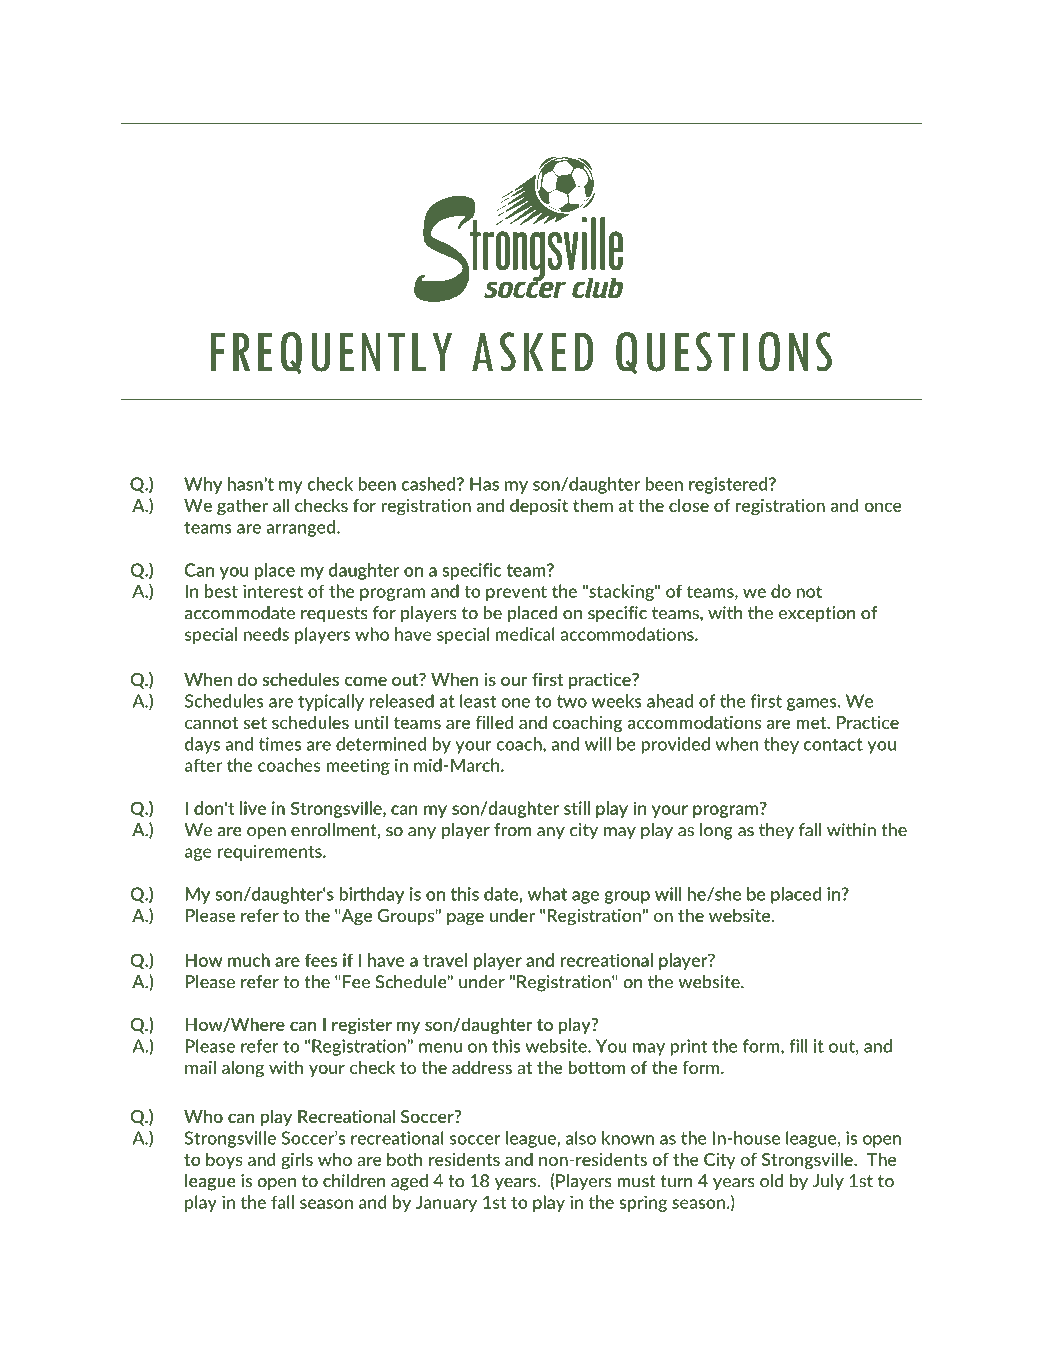 The width and height of the image is (1043, 1349). What do you see at coordinates (533, 352) in the image?
I see `ASKED` at bounding box center [533, 352].
